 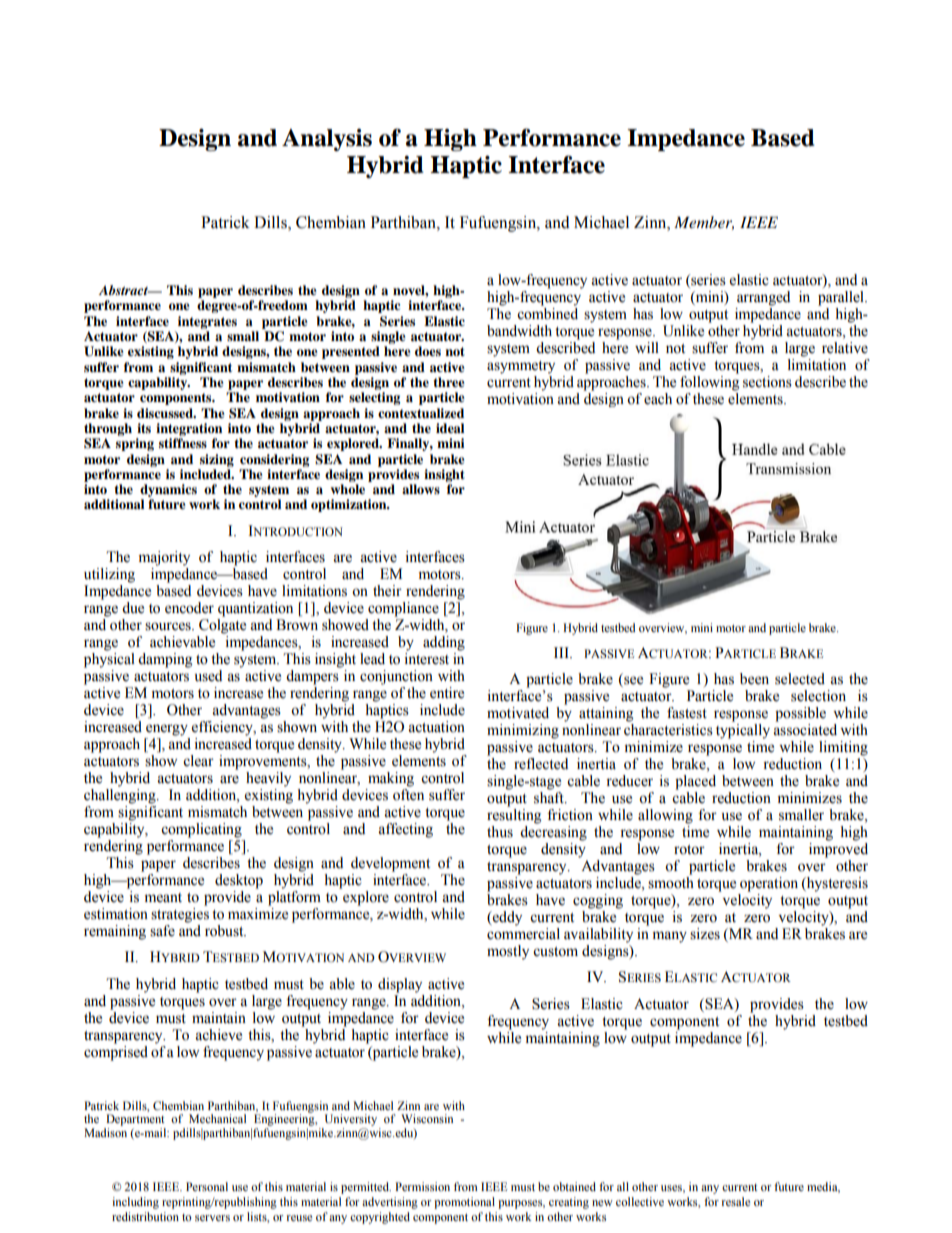 I want to click on operation, so click(x=769, y=884).
